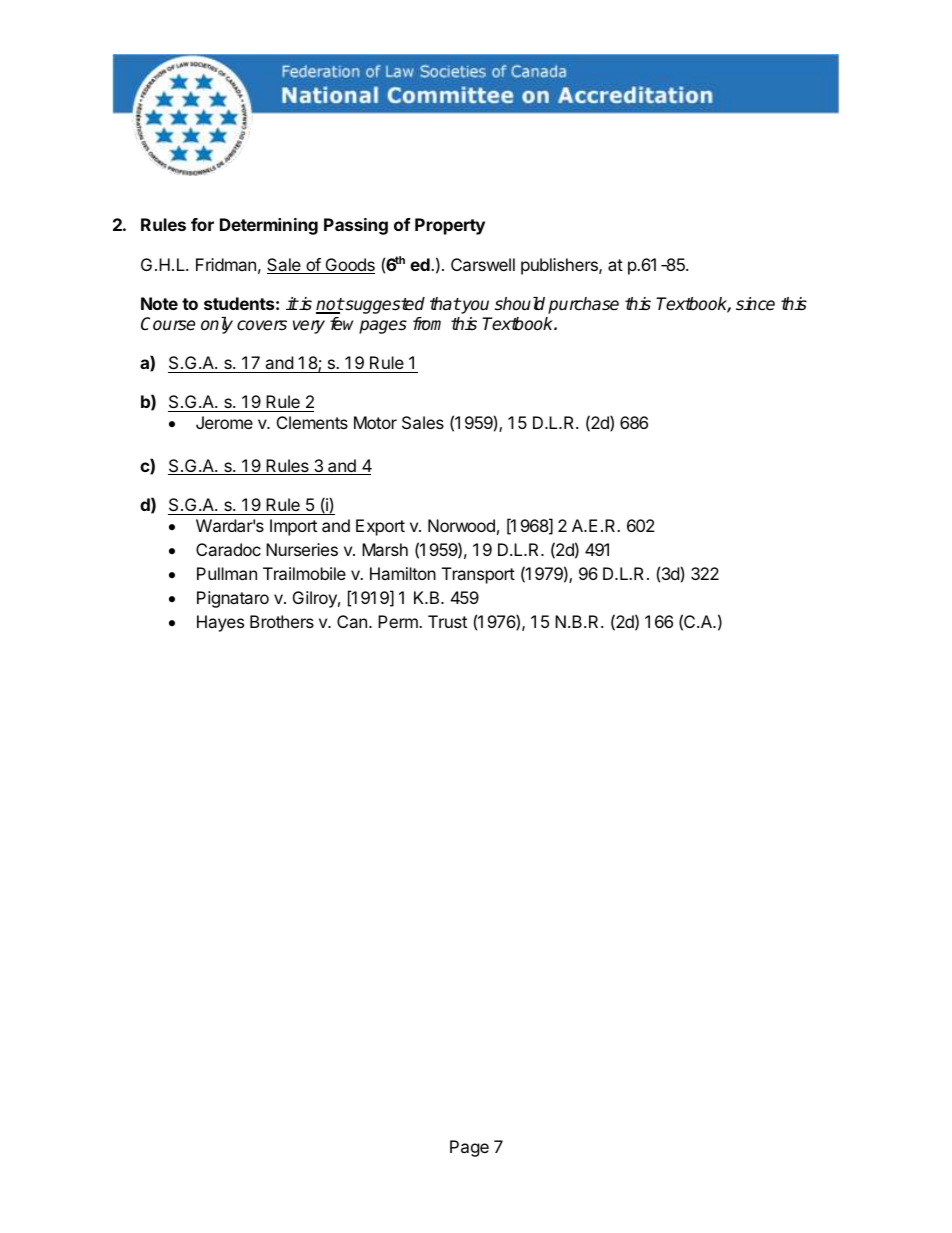 This page has height=1233, width=952. I want to click on Import, so click(293, 527).
